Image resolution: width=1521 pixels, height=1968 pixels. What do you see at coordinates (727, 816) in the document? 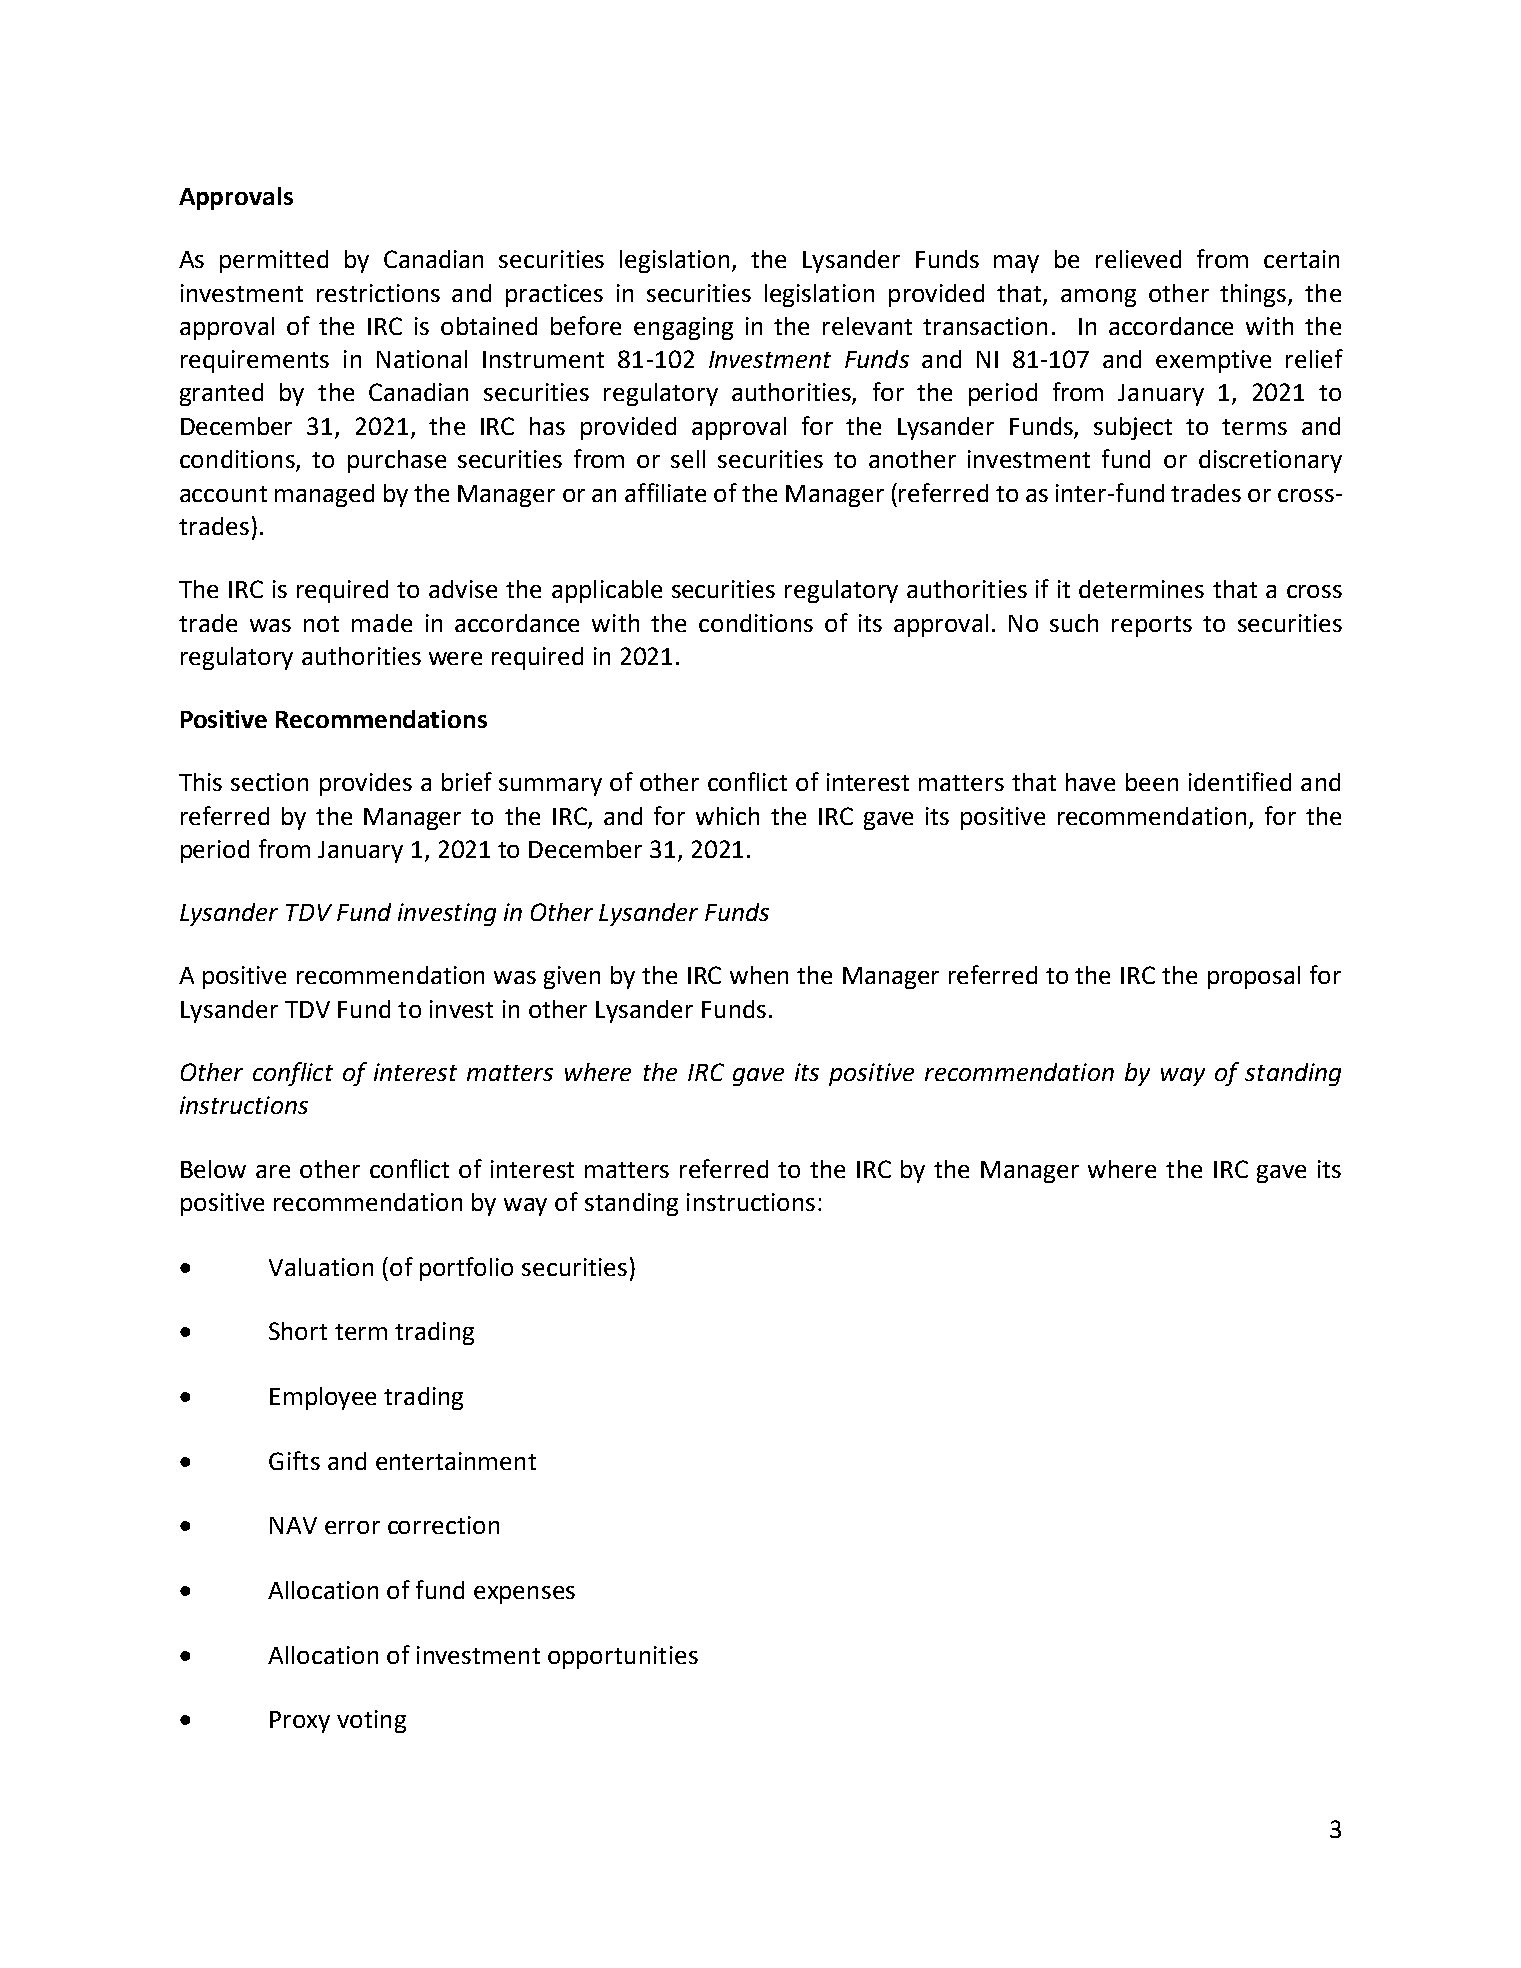
I see `which` at bounding box center [727, 816].
